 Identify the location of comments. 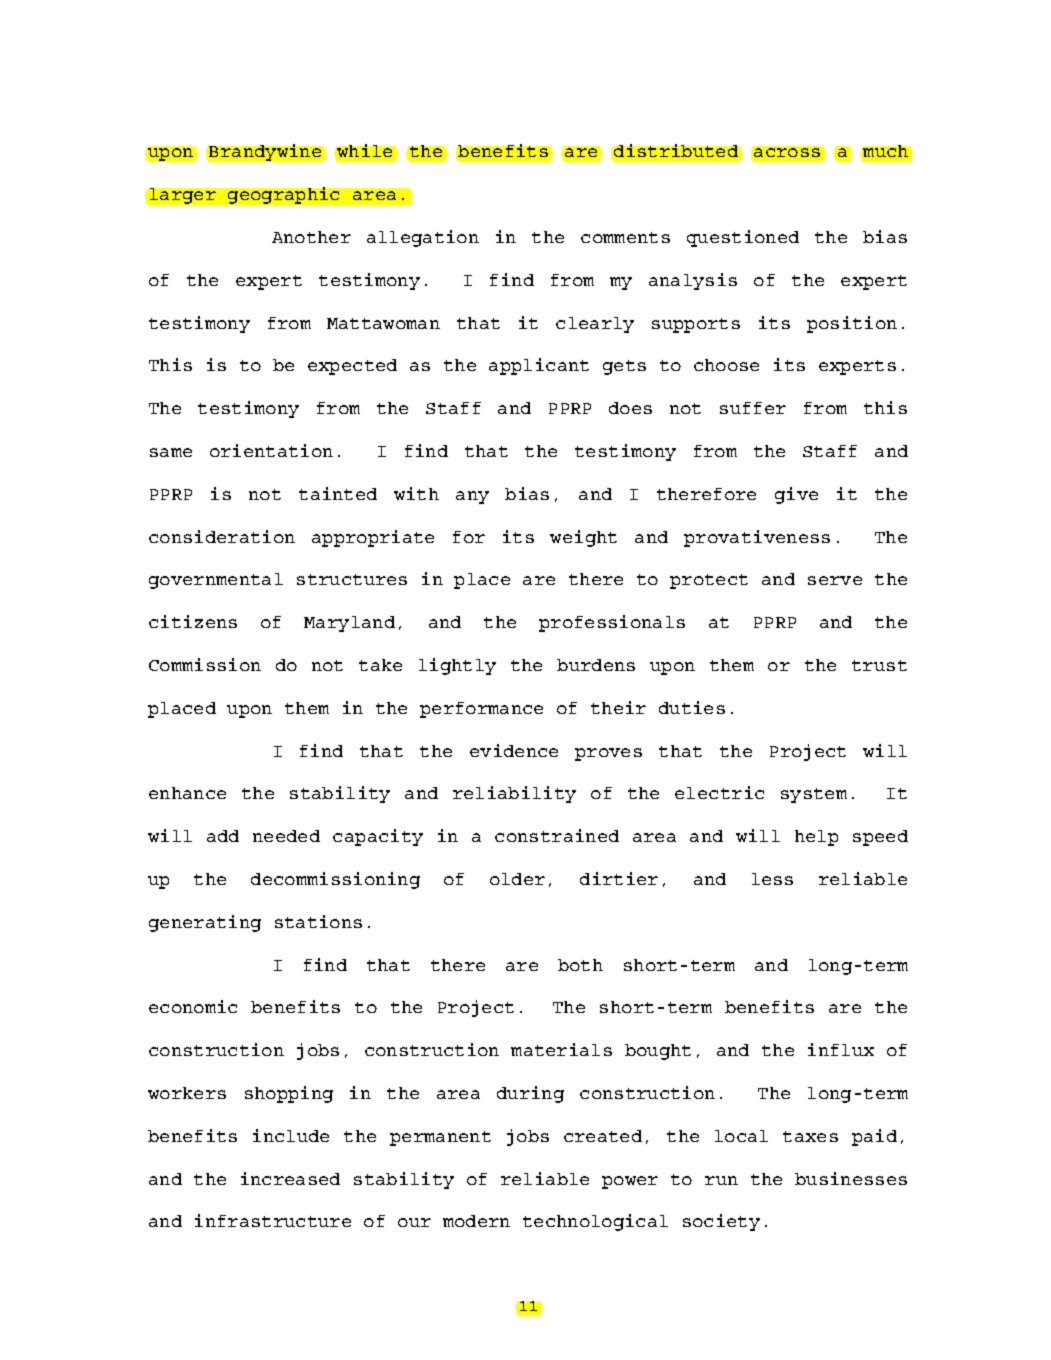
(625, 237).
